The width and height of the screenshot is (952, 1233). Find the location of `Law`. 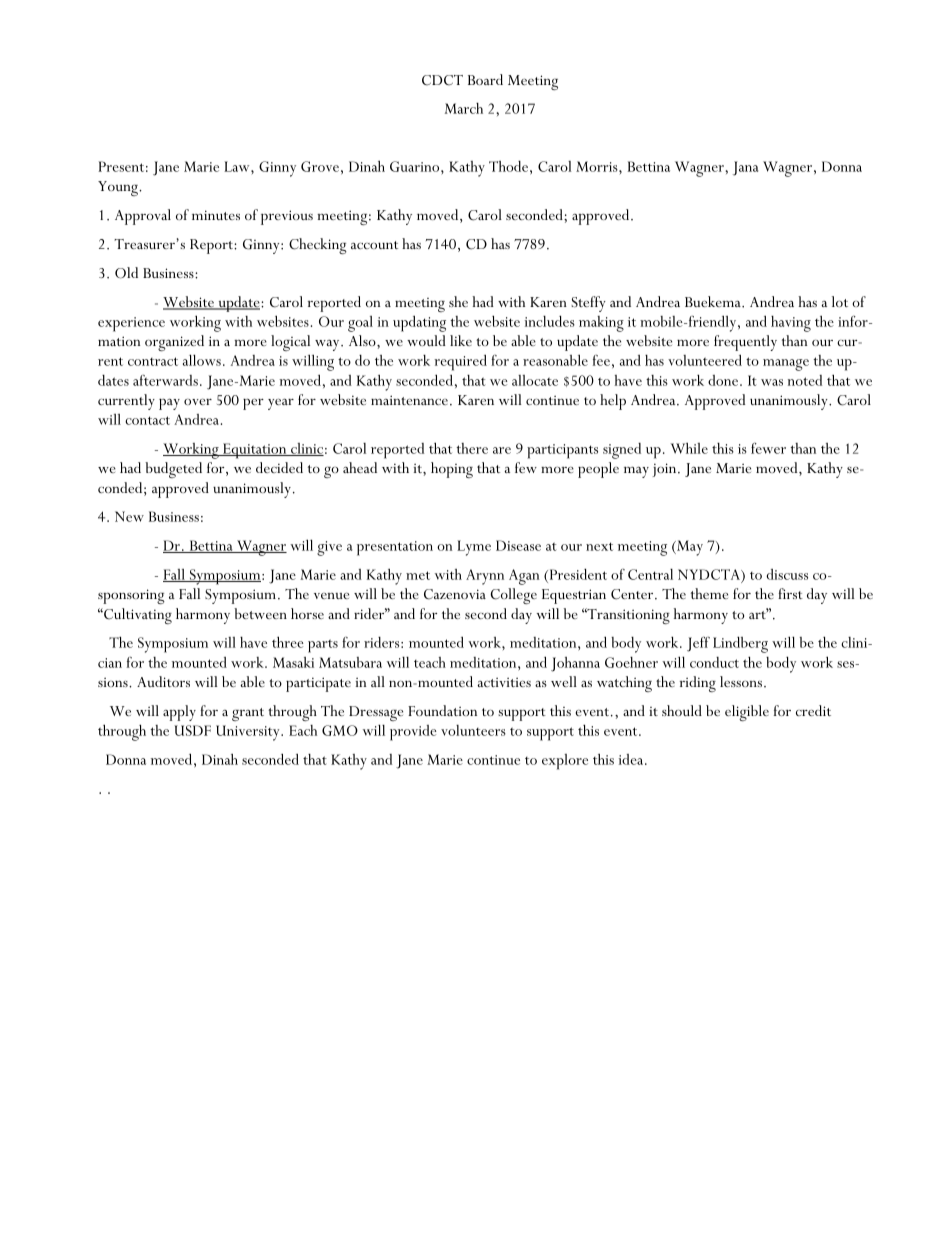

Law is located at coordinates (238, 166).
